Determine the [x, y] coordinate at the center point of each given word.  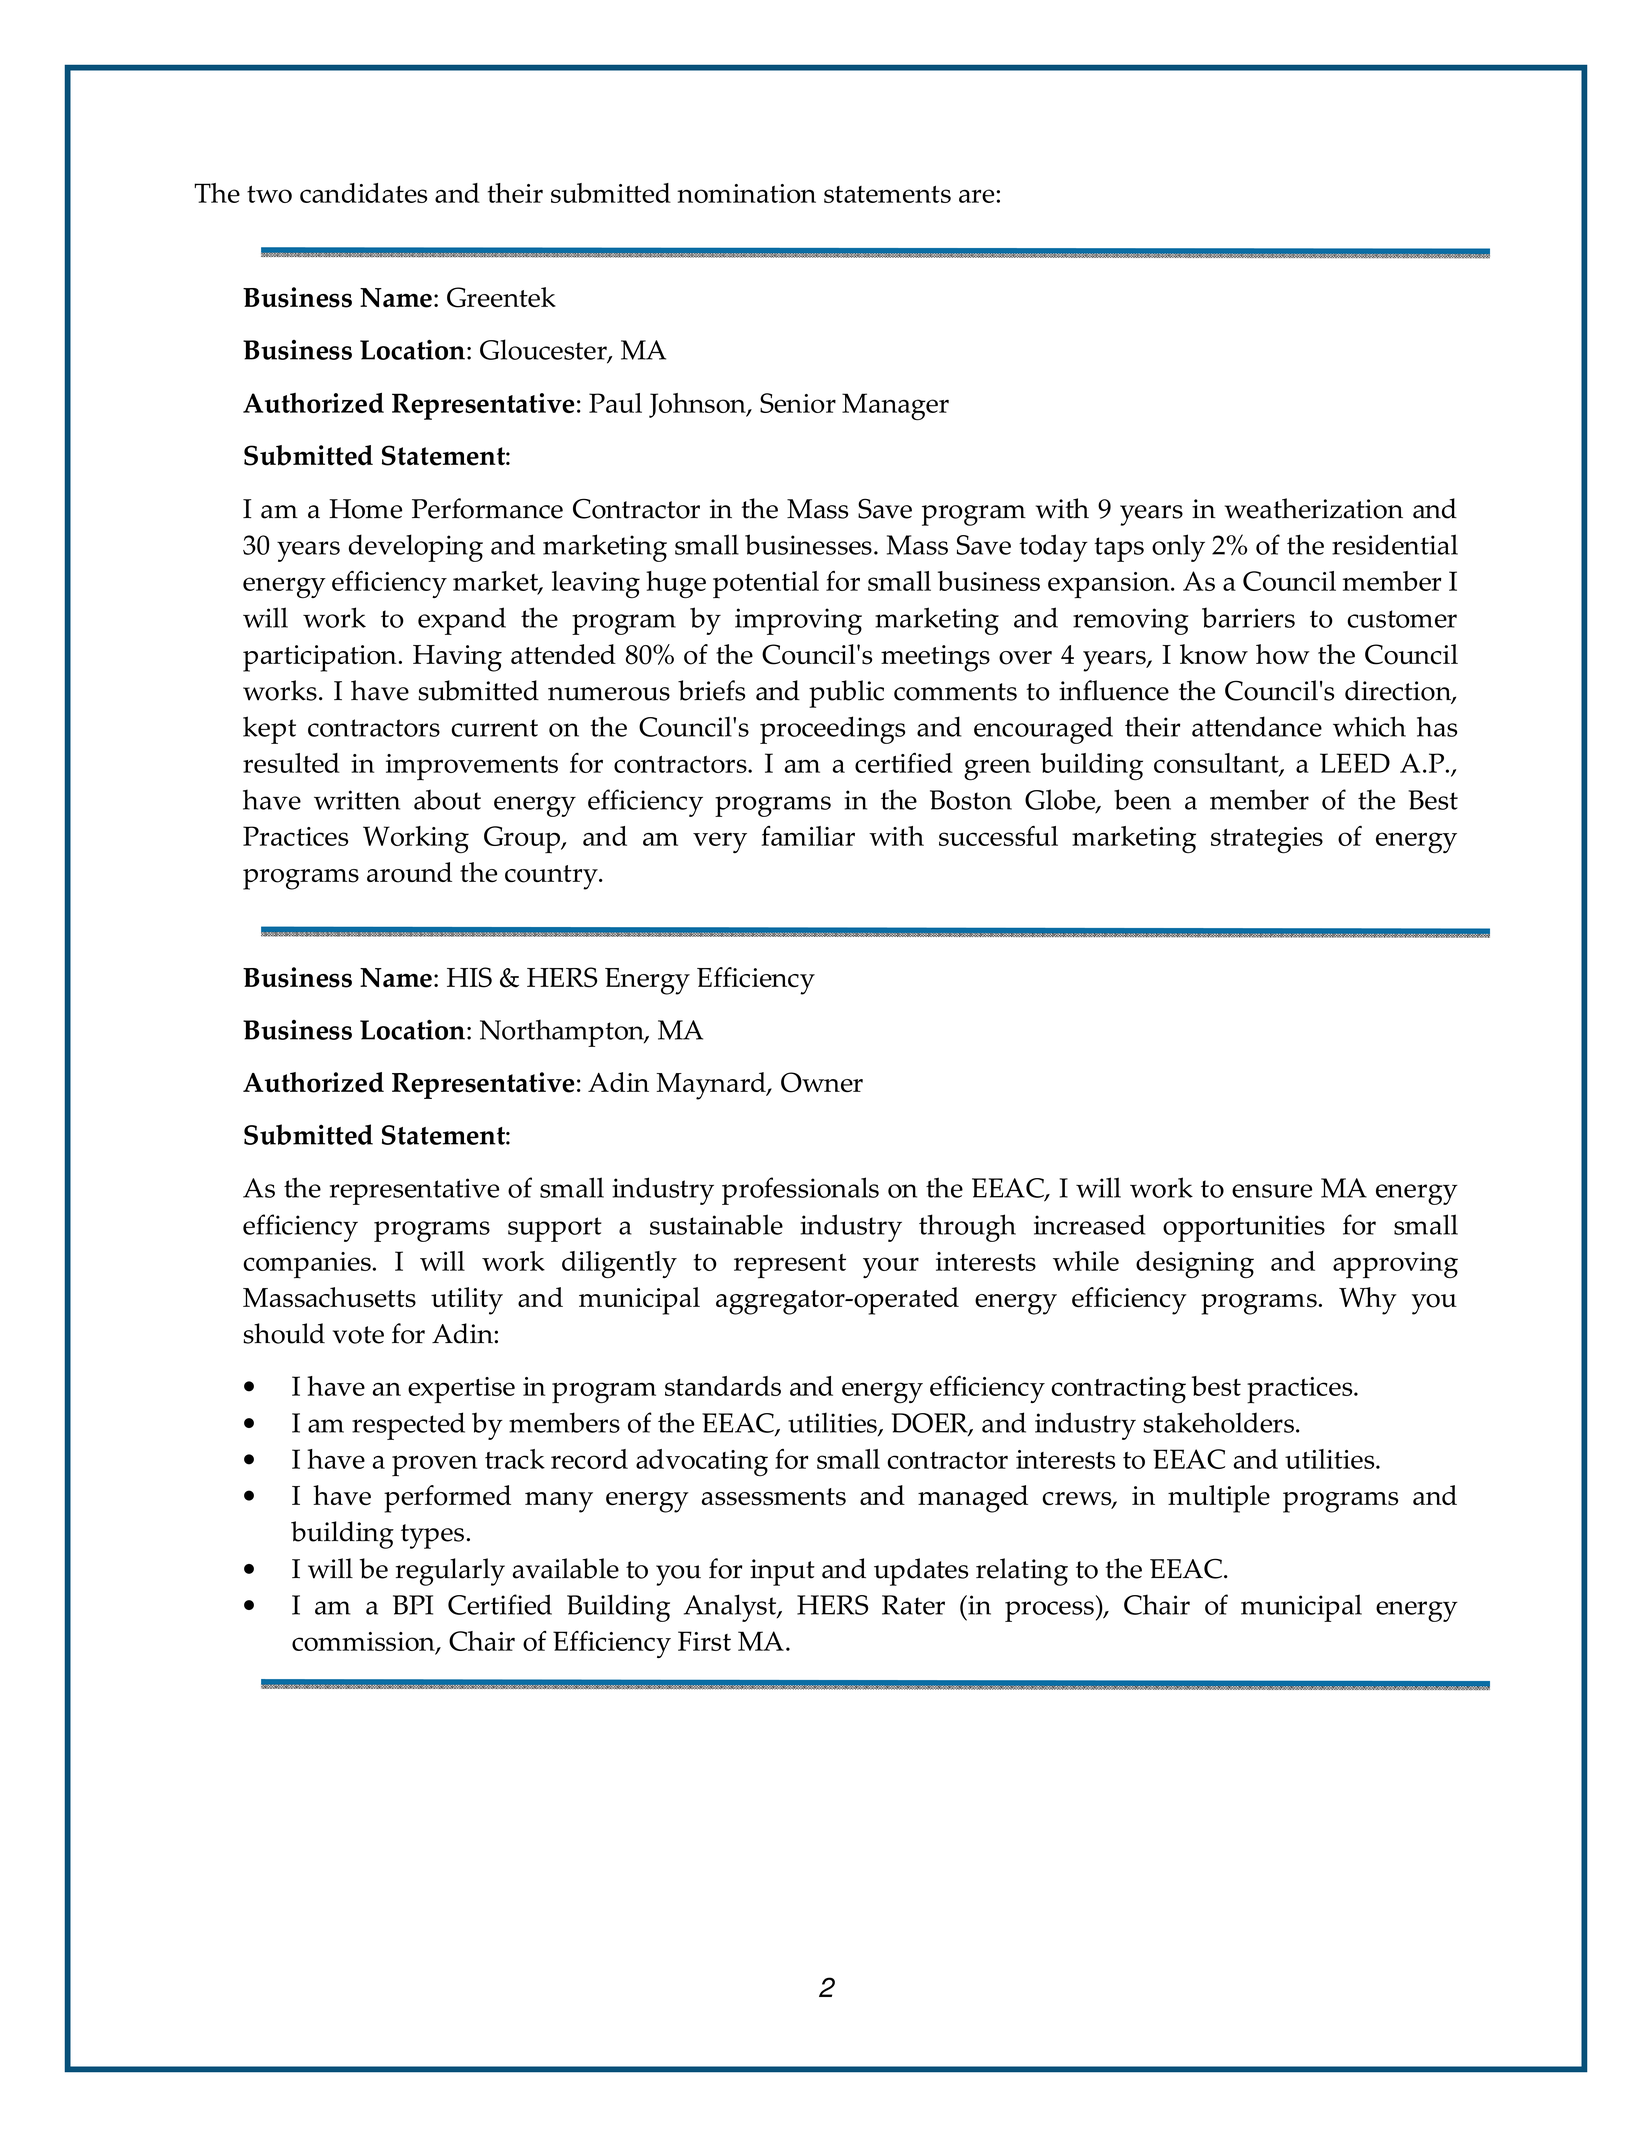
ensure [1272, 1191]
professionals [800, 1191]
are [976, 196]
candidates [363, 193]
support [555, 1229]
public [846, 694]
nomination [746, 193]
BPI [413, 1605]
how [1283, 654]
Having [457, 658]
